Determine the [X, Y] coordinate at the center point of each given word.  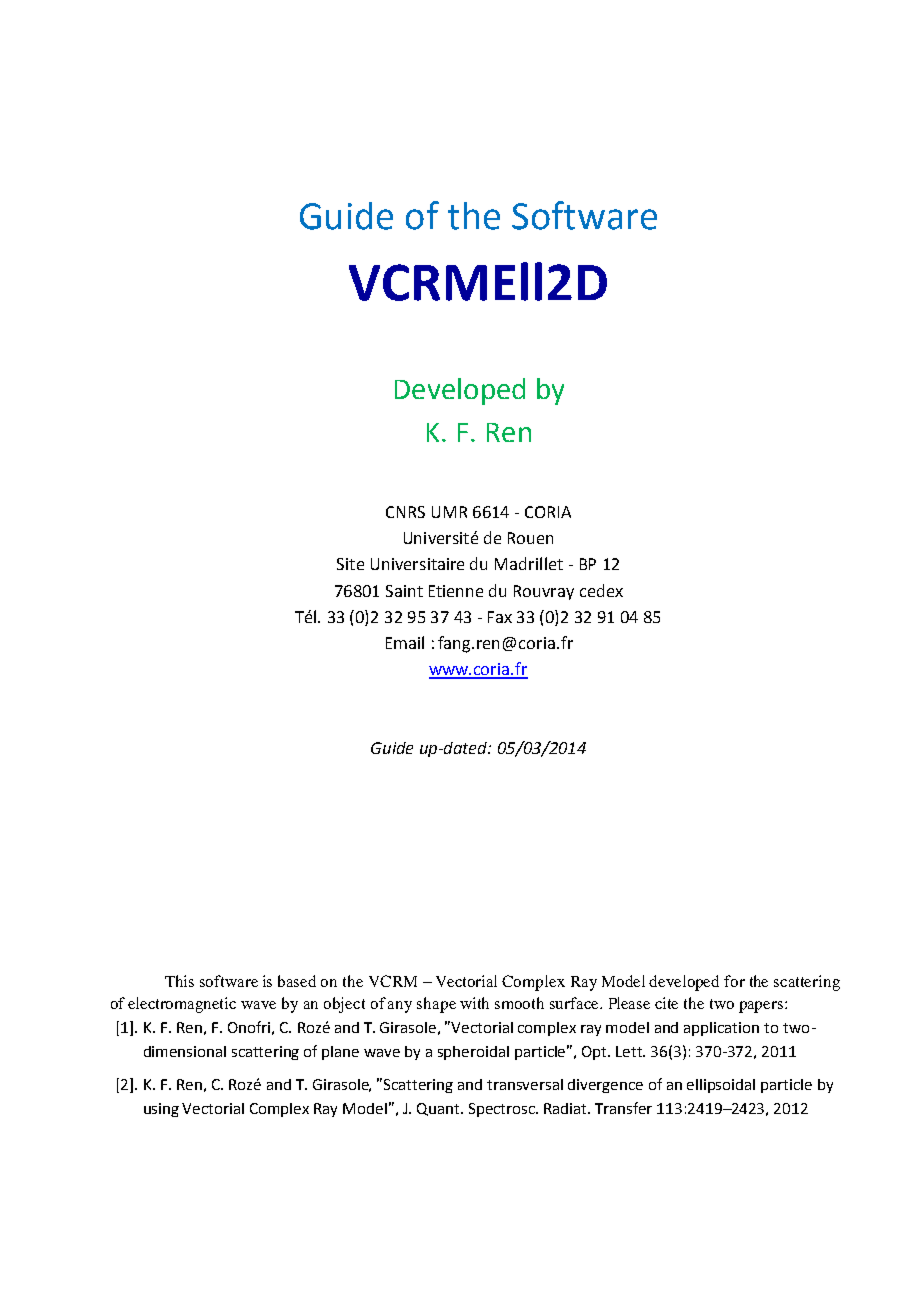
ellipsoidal [721, 1086]
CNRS [405, 512]
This [179, 981]
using [161, 1110]
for [734, 981]
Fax [500, 617]
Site [350, 564]
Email [405, 642]
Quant [439, 1109]
